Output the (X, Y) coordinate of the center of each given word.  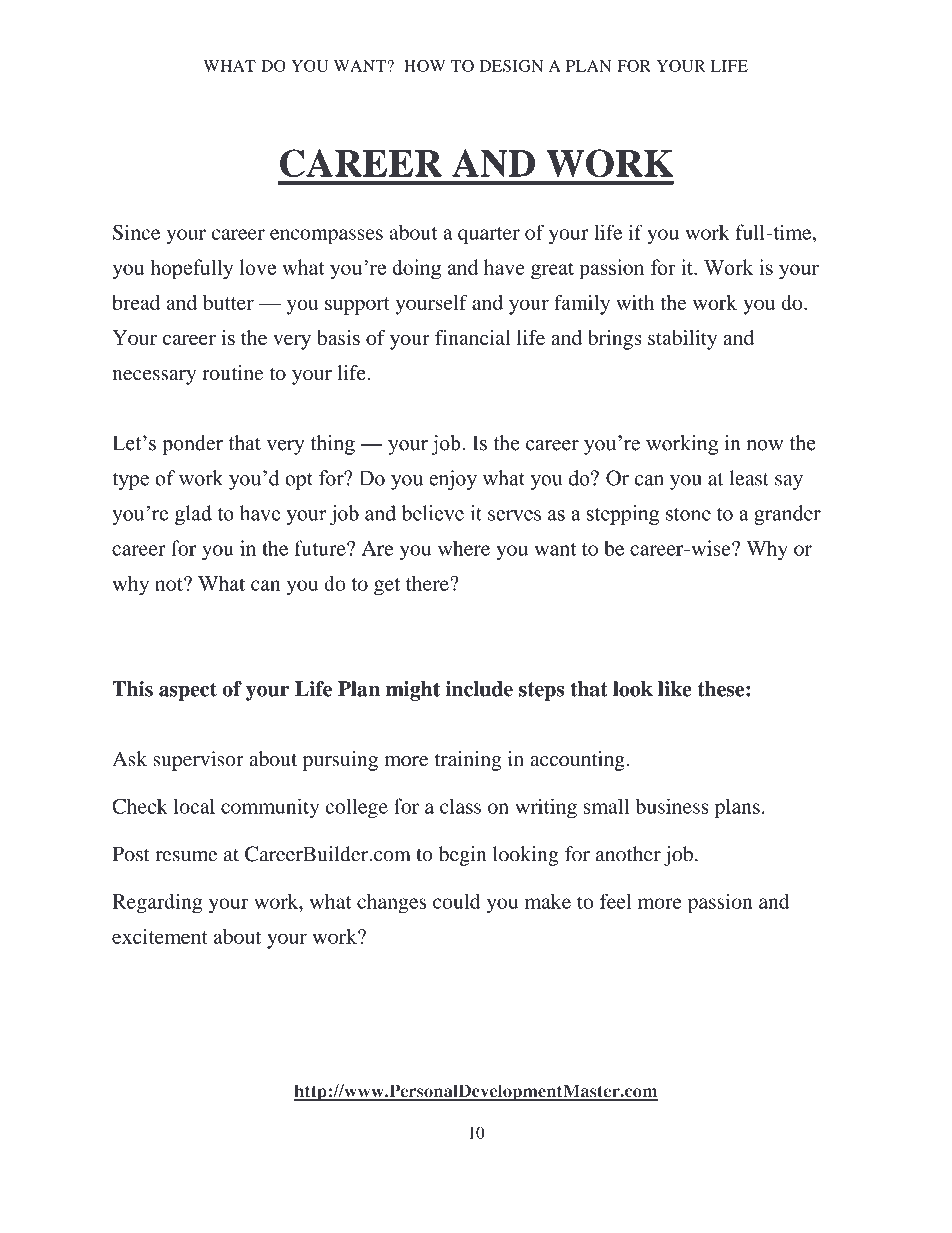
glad (193, 515)
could (457, 901)
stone (688, 514)
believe (432, 513)
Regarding (157, 903)
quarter (489, 236)
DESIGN (511, 66)
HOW (425, 66)
